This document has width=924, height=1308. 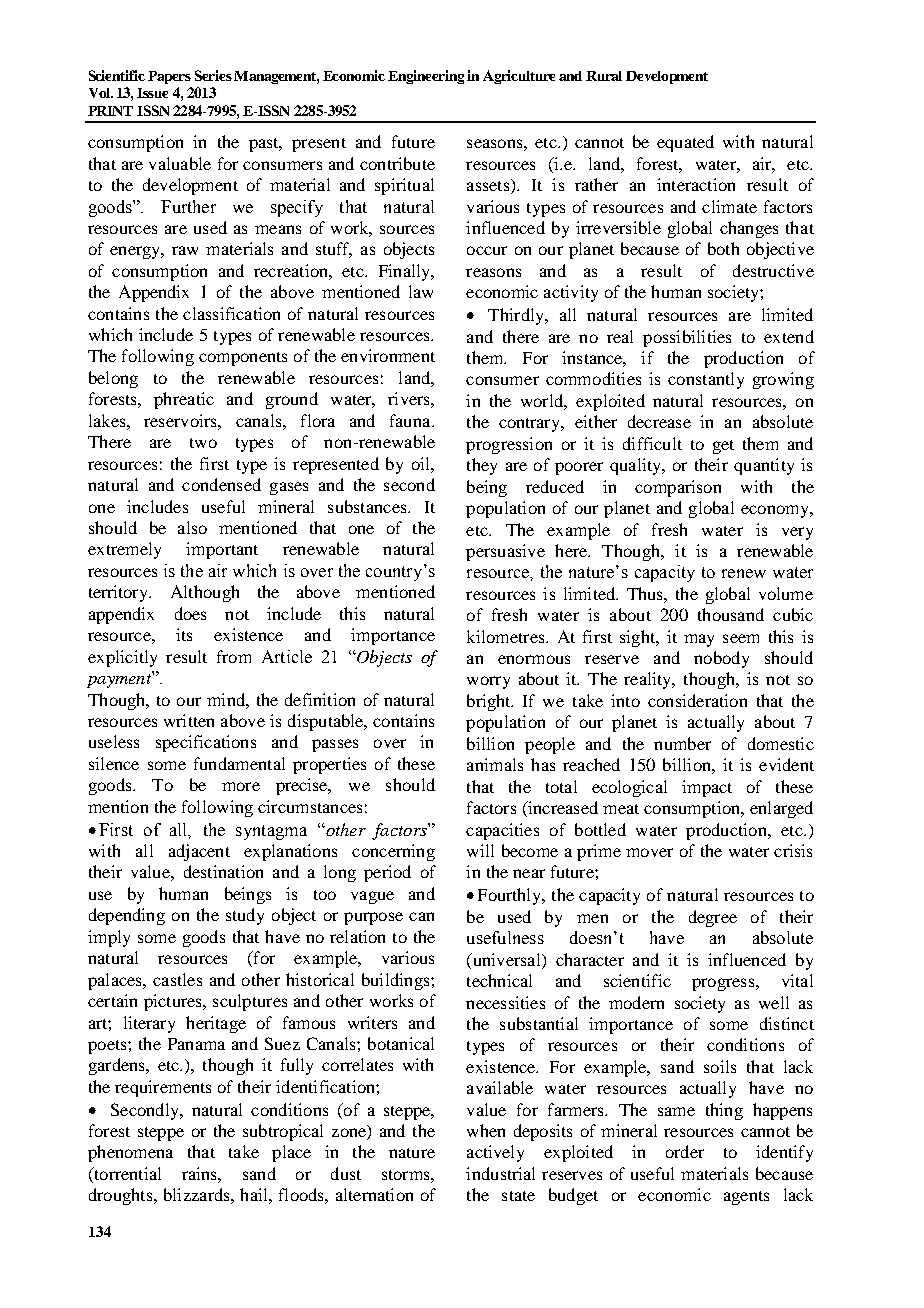 I want to click on Fourthly, so click(x=511, y=896).
